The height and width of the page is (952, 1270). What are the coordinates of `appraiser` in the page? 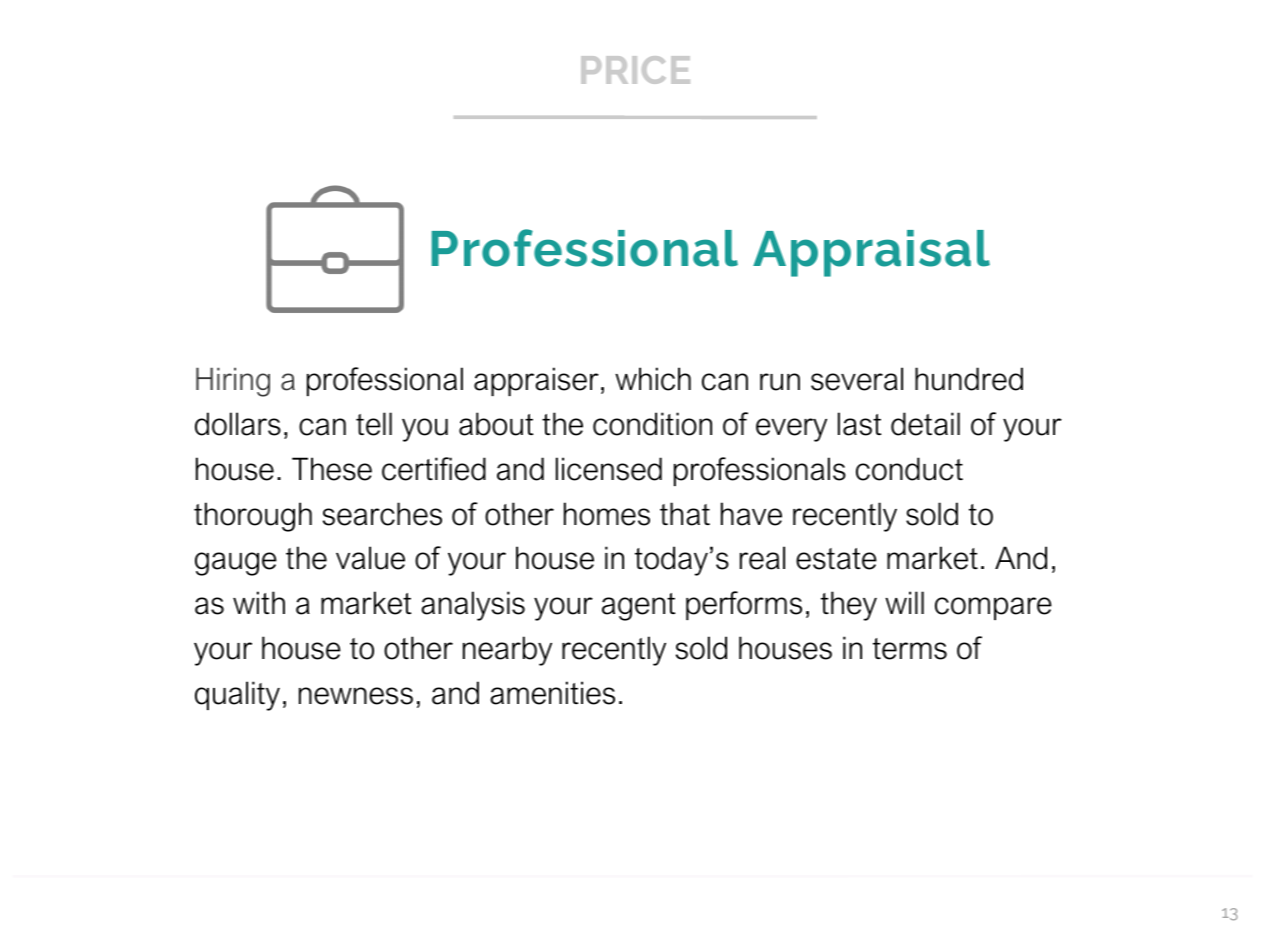 It's located at (536, 381).
